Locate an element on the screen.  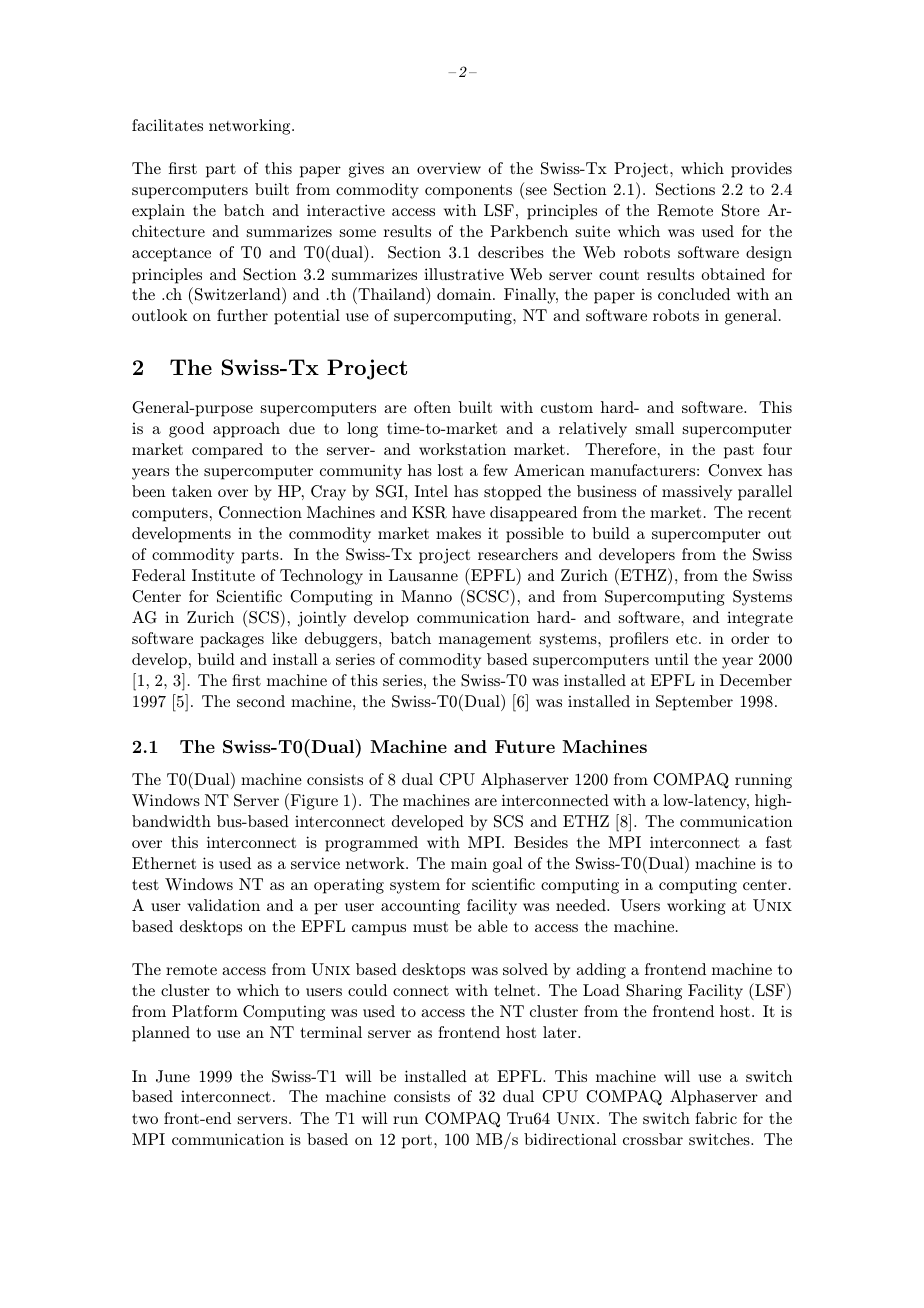
fast is located at coordinates (779, 842).
